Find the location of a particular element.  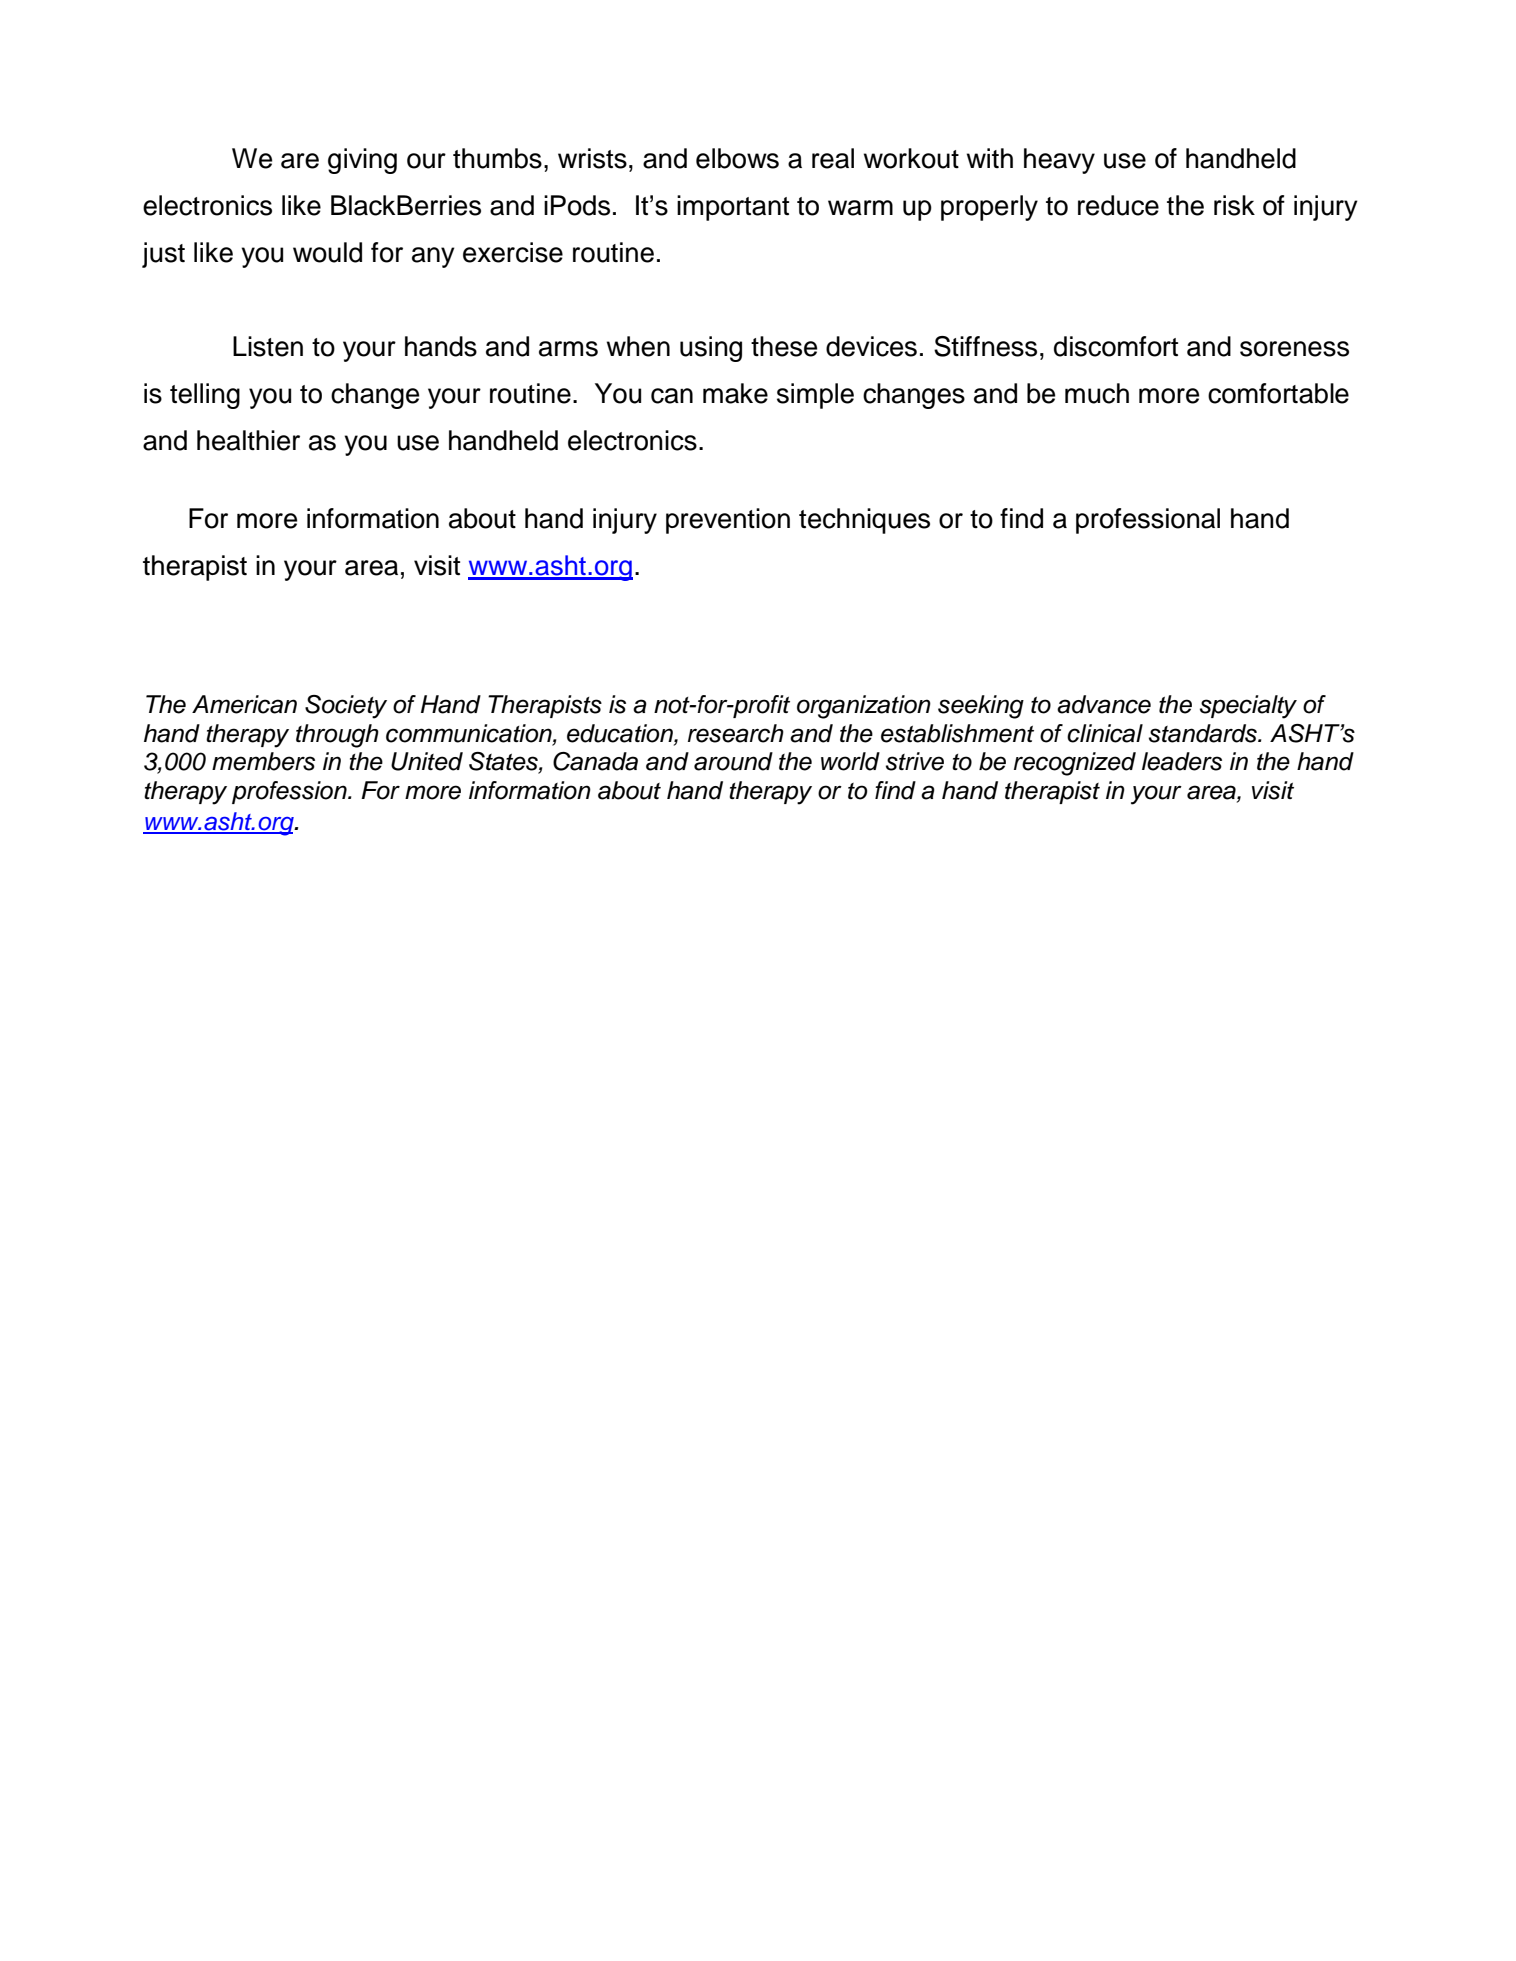

heavy is located at coordinates (1059, 161).
